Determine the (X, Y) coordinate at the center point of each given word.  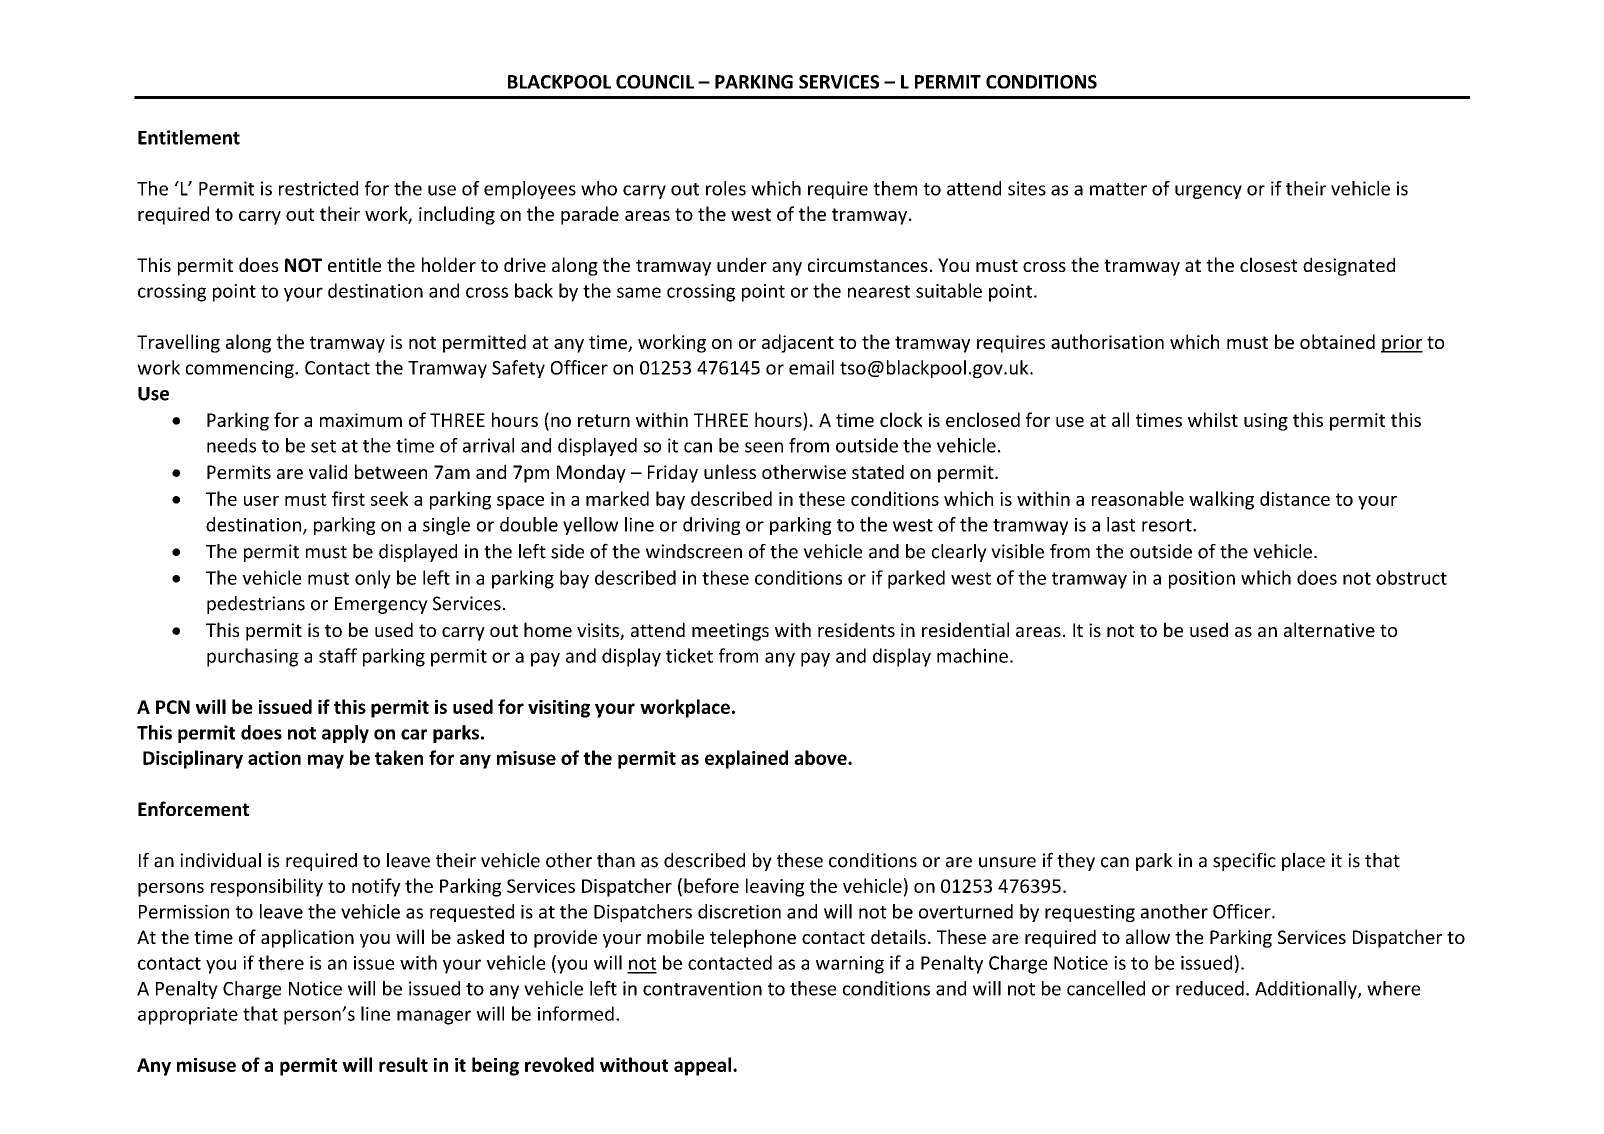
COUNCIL (655, 82)
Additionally (1307, 990)
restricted (318, 188)
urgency (1208, 192)
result (403, 1064)
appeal (702, 1066)
